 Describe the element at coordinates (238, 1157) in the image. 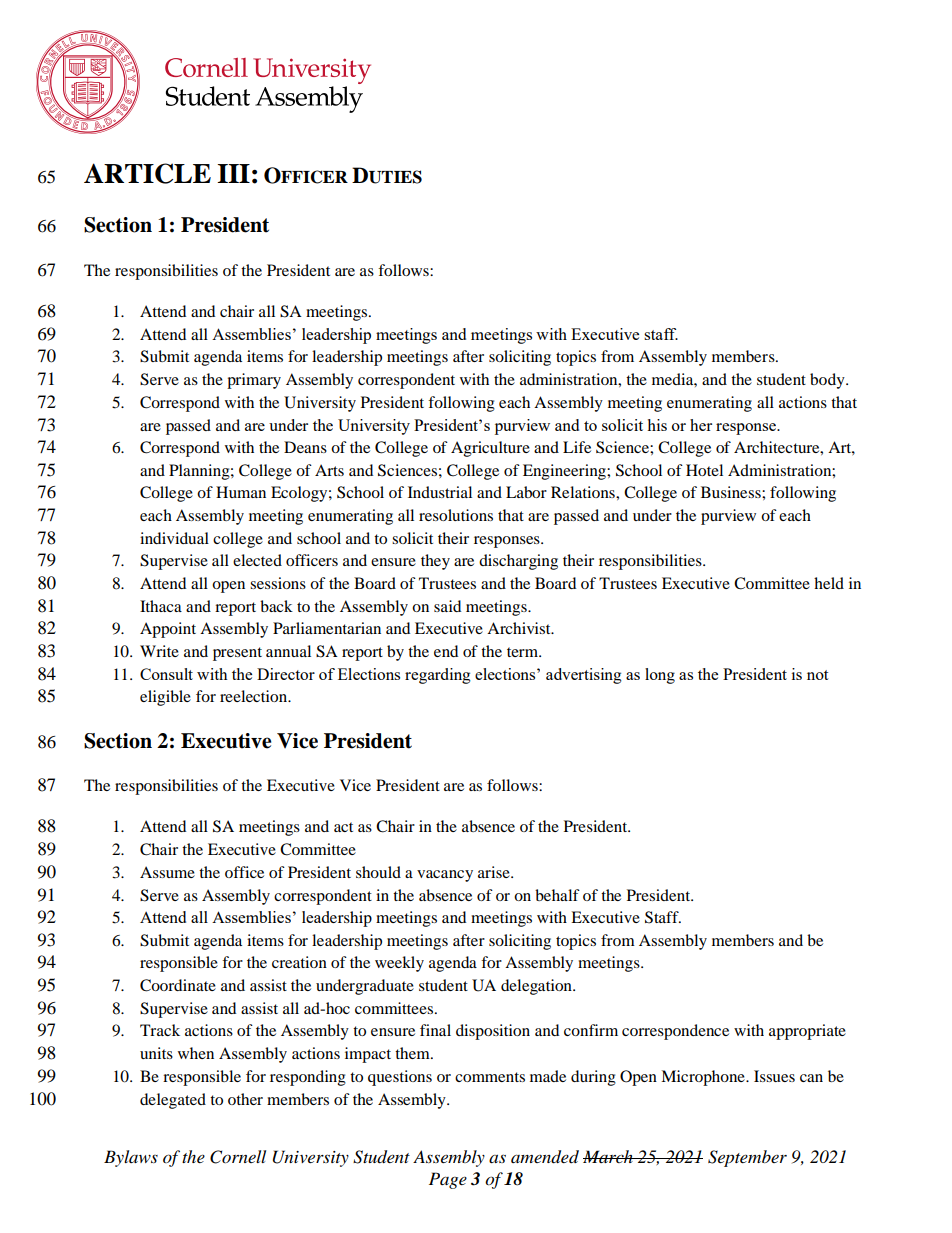

I see `Cornell` at that location.
